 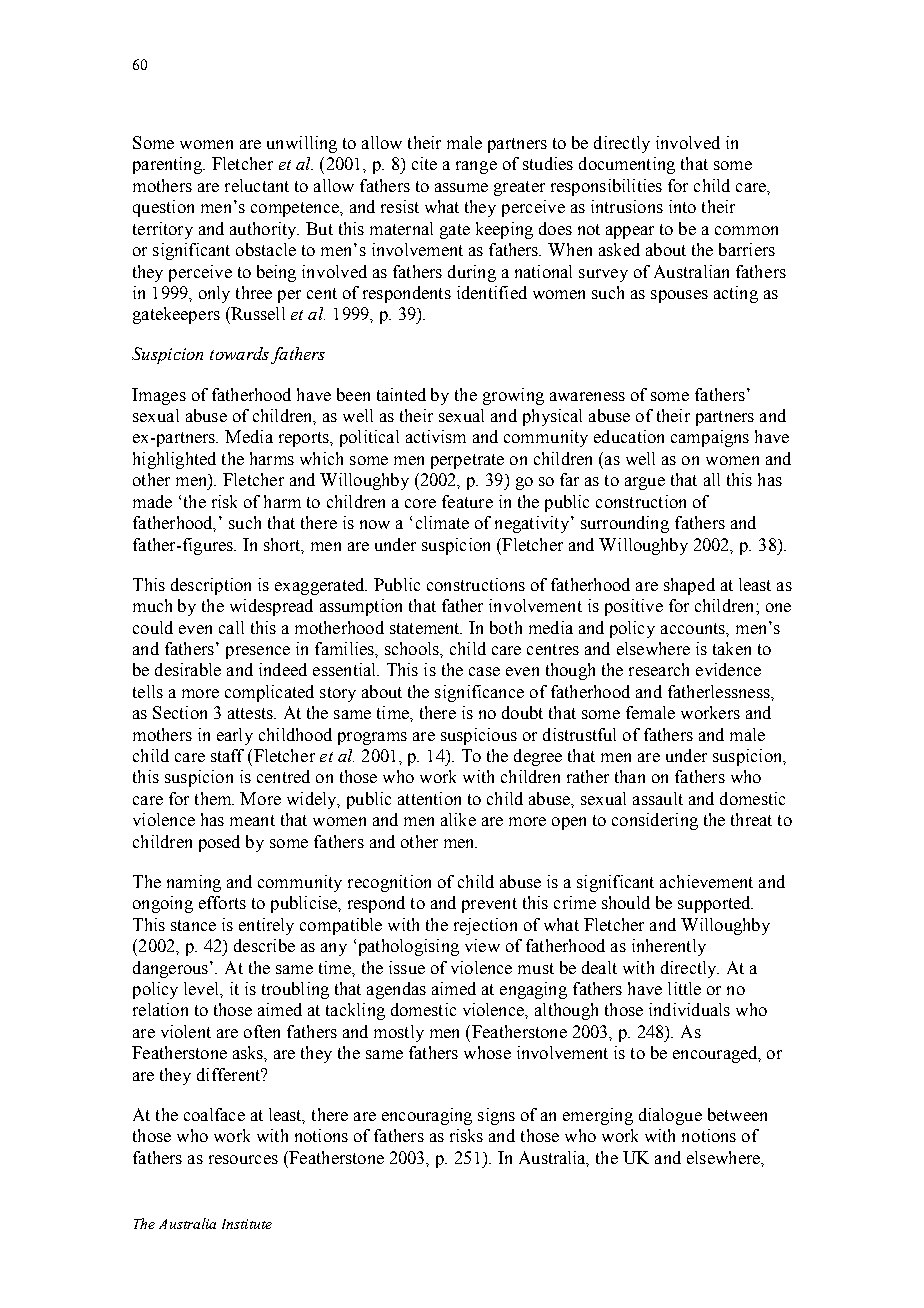 What do you see at coordinates (152, 501) in the image?
I see `made` at bounding box center [152, 501].
